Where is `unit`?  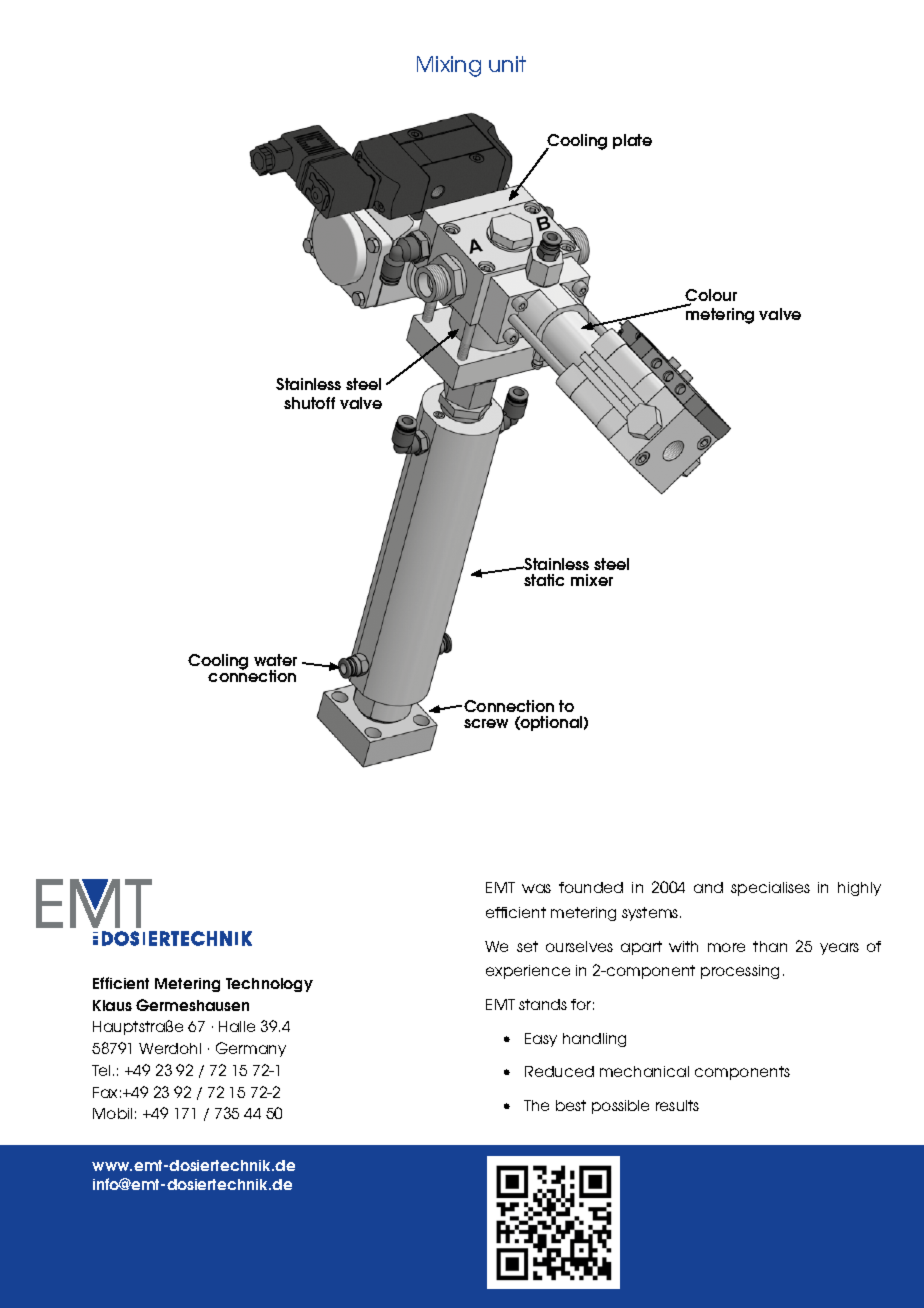 unit is located at coordinates (507, 64).
